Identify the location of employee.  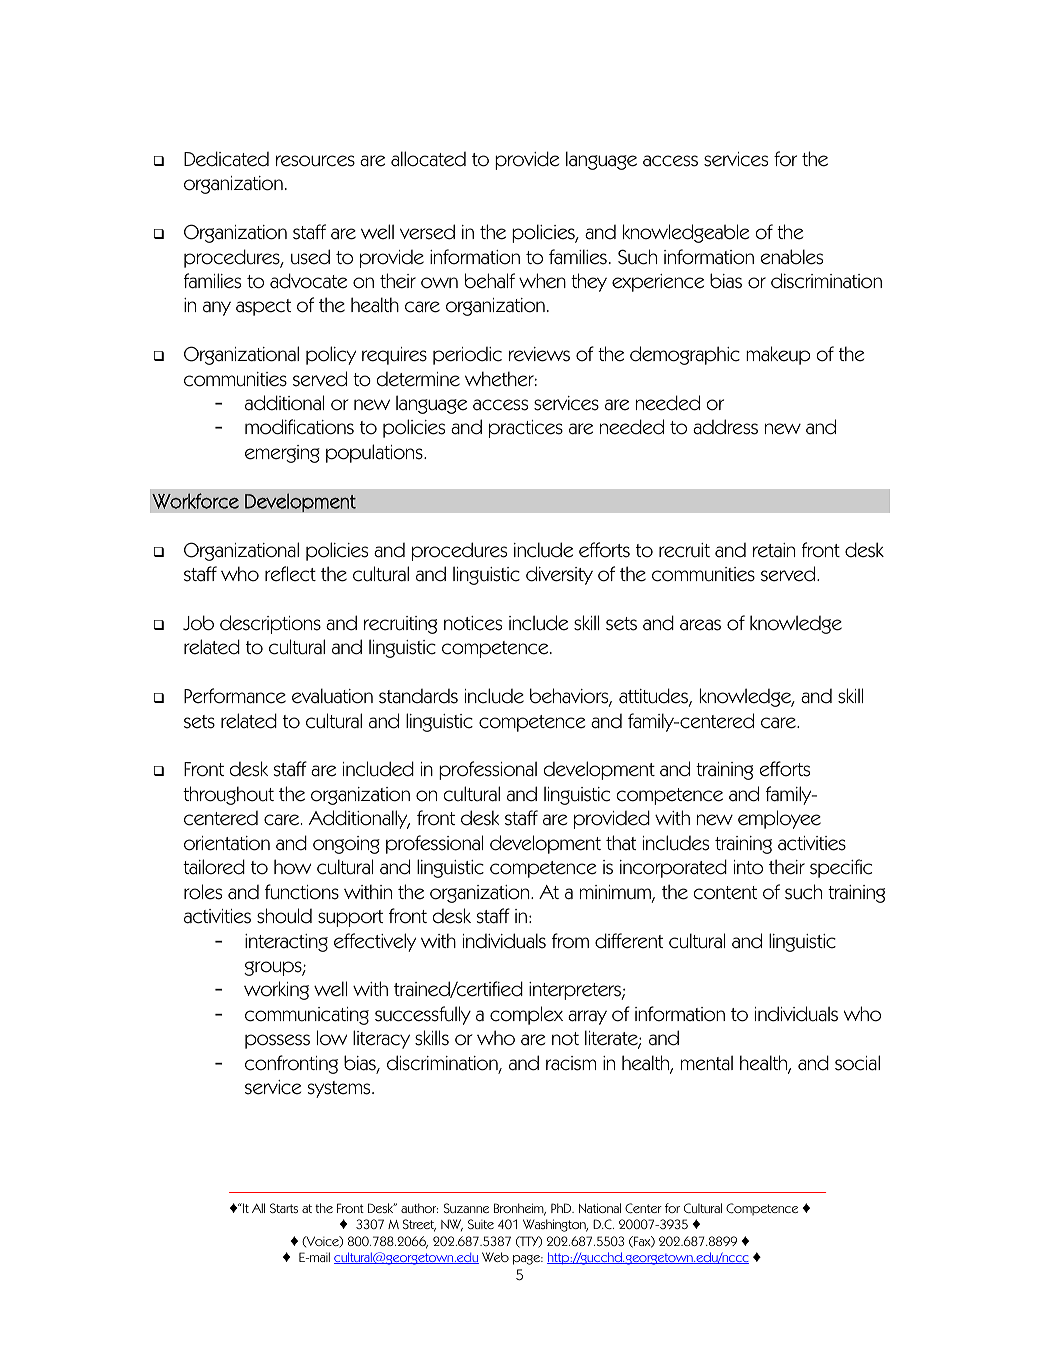
(779, 819).
